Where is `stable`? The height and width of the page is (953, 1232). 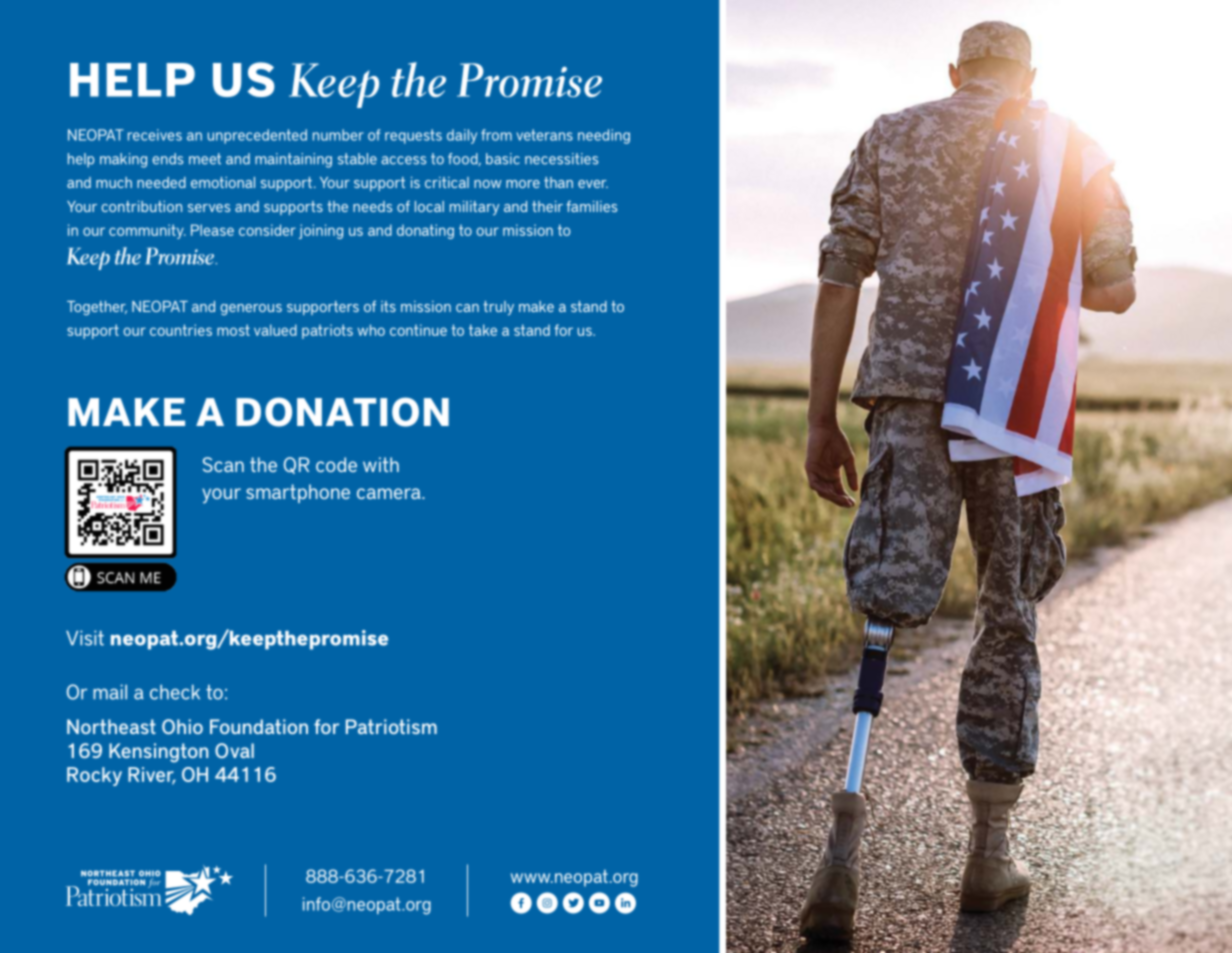 stable is located at coordinates (357, 159).
